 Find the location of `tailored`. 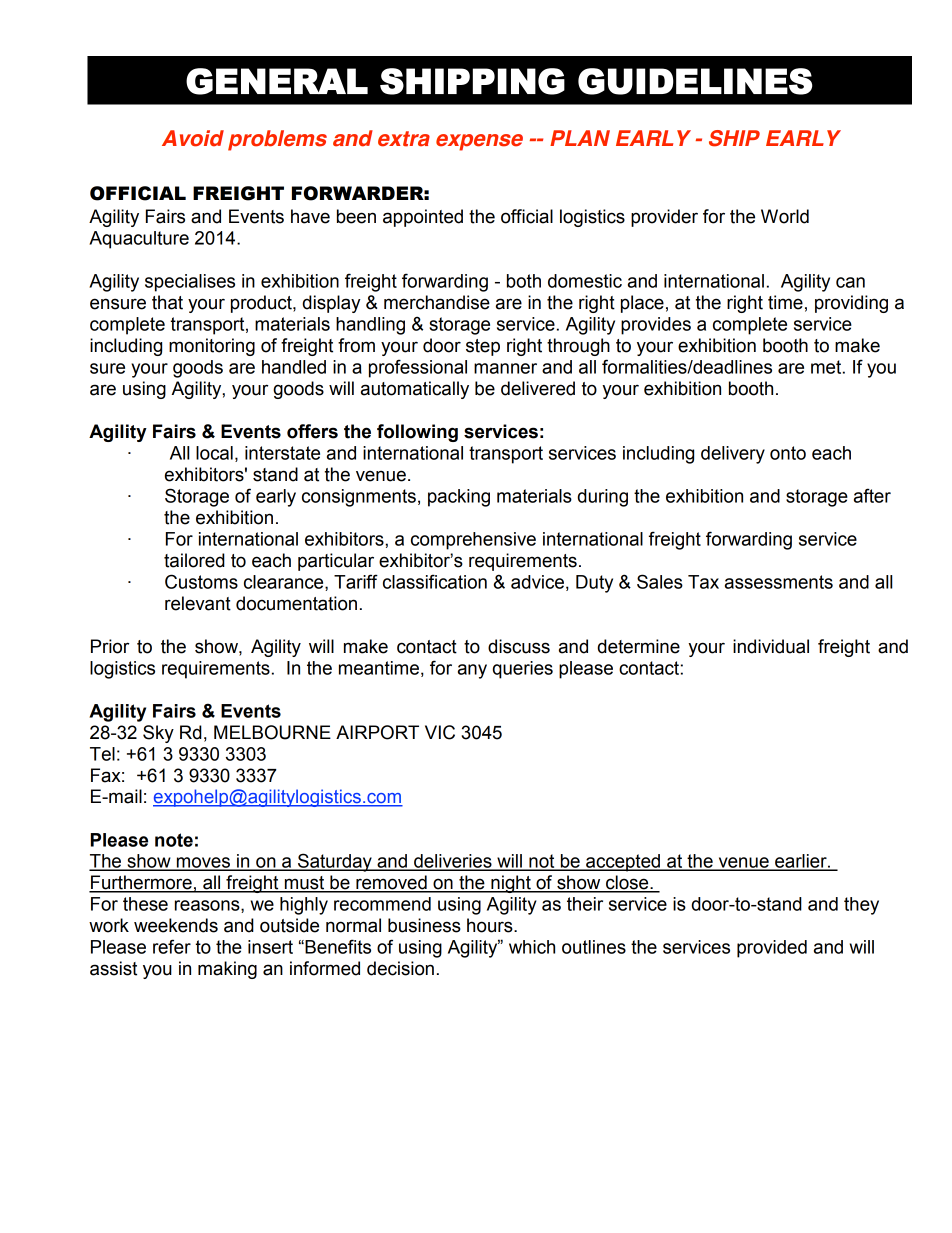

tailored is located at coordinates (194, 560).
